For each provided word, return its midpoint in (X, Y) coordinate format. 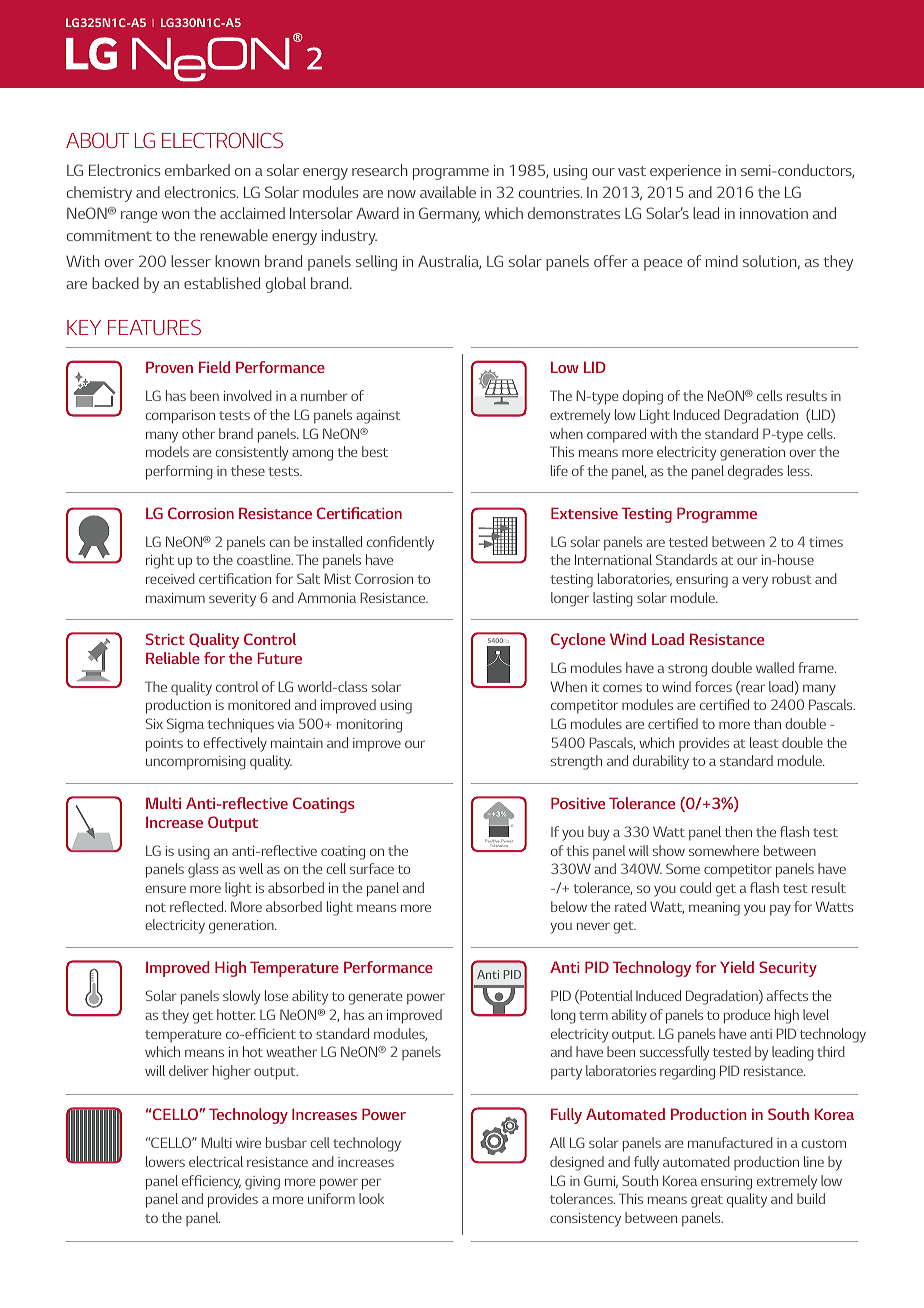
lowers (165, 1161)
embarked (197, 170)
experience (685, 172)
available (448, 192)
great (707, 1201)
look (371, 1198)
